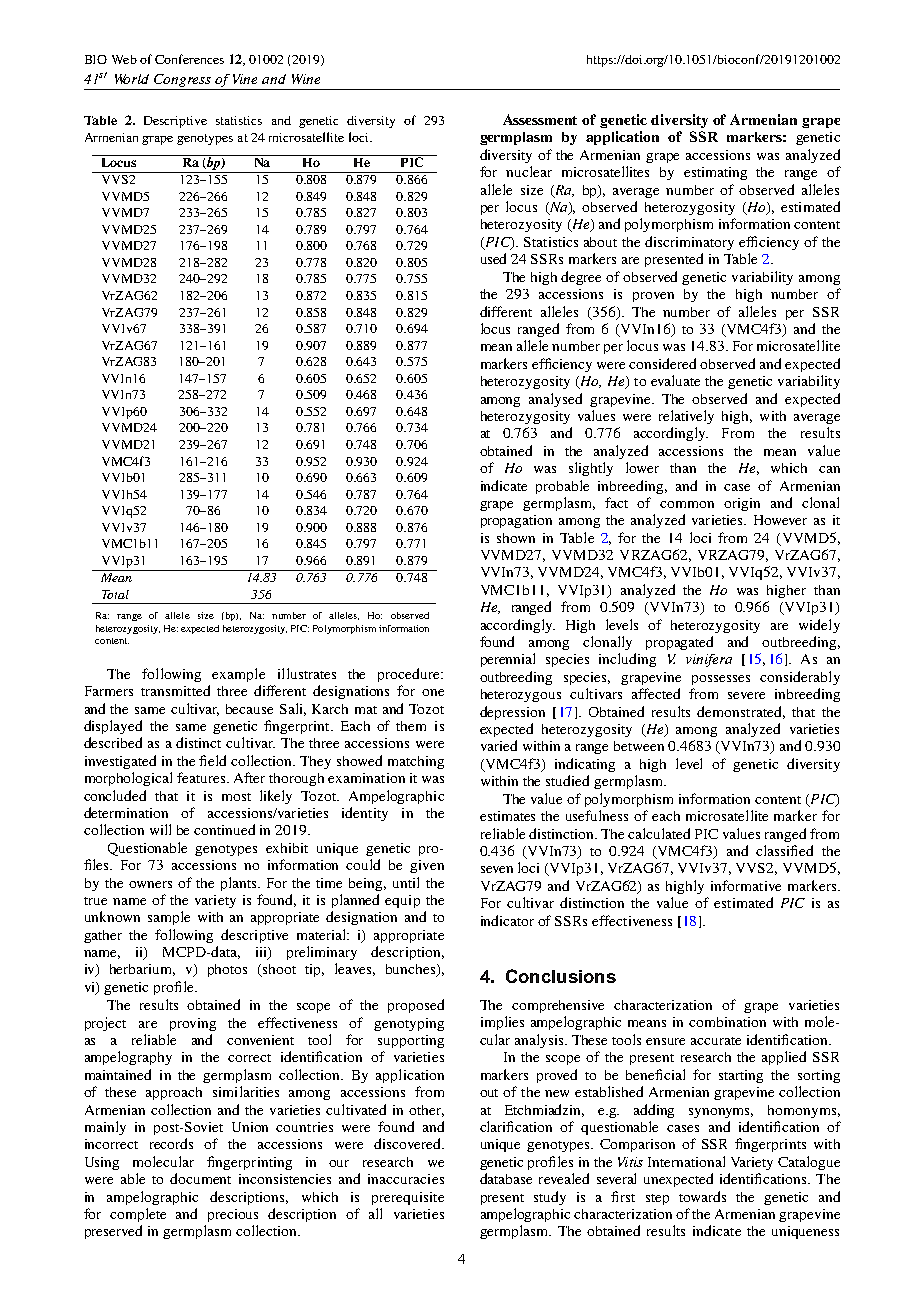  Describe the element at coordinates (742, 504) in the screenshot. I see `origin` at that location.
